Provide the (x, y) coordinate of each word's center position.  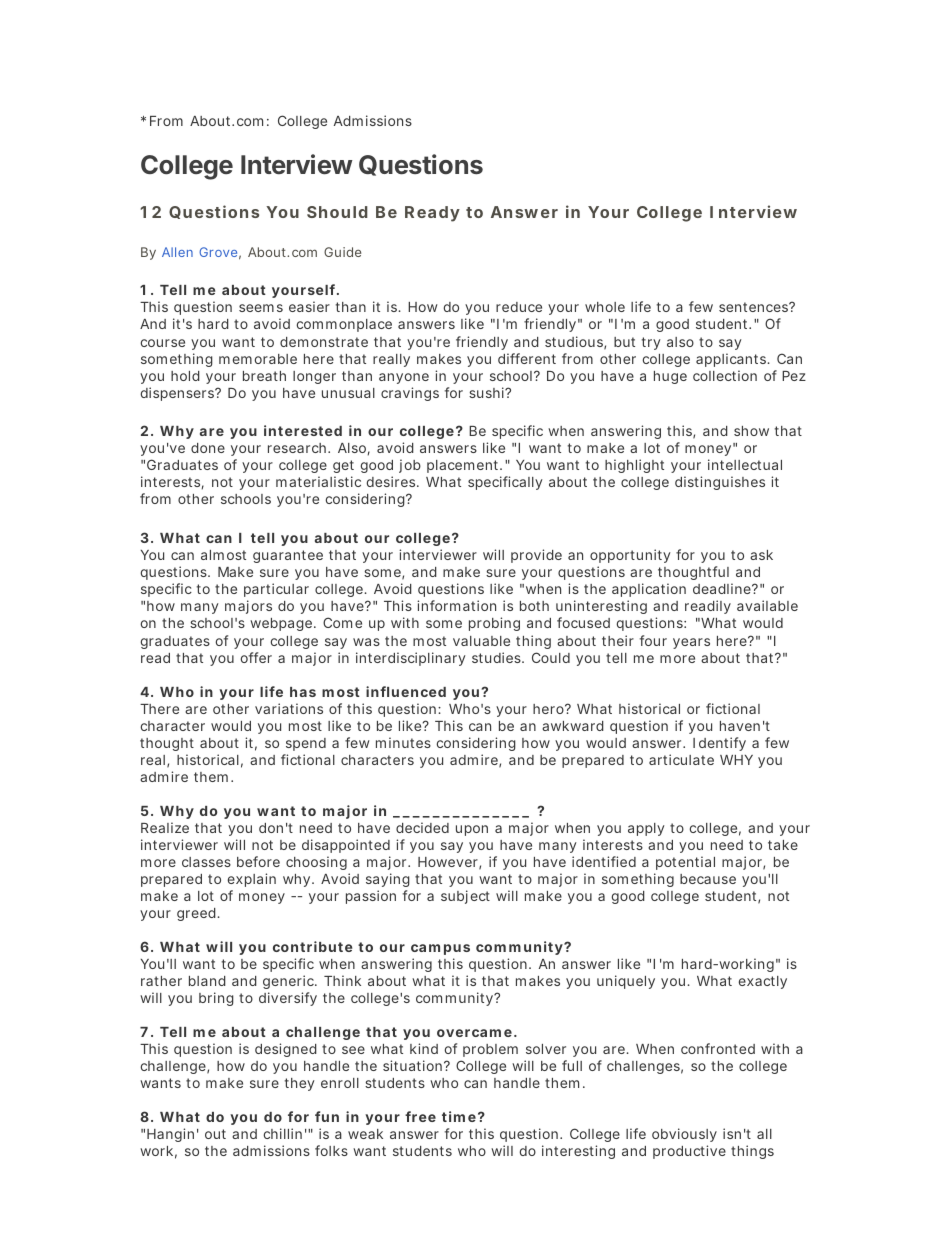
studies (498, 657)
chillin (283, 1133)
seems (261, 308)
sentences (755, 307)
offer (256, 657)
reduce (519, 307)
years (691, 643)
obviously (684, 1135)
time (459, 1116)
